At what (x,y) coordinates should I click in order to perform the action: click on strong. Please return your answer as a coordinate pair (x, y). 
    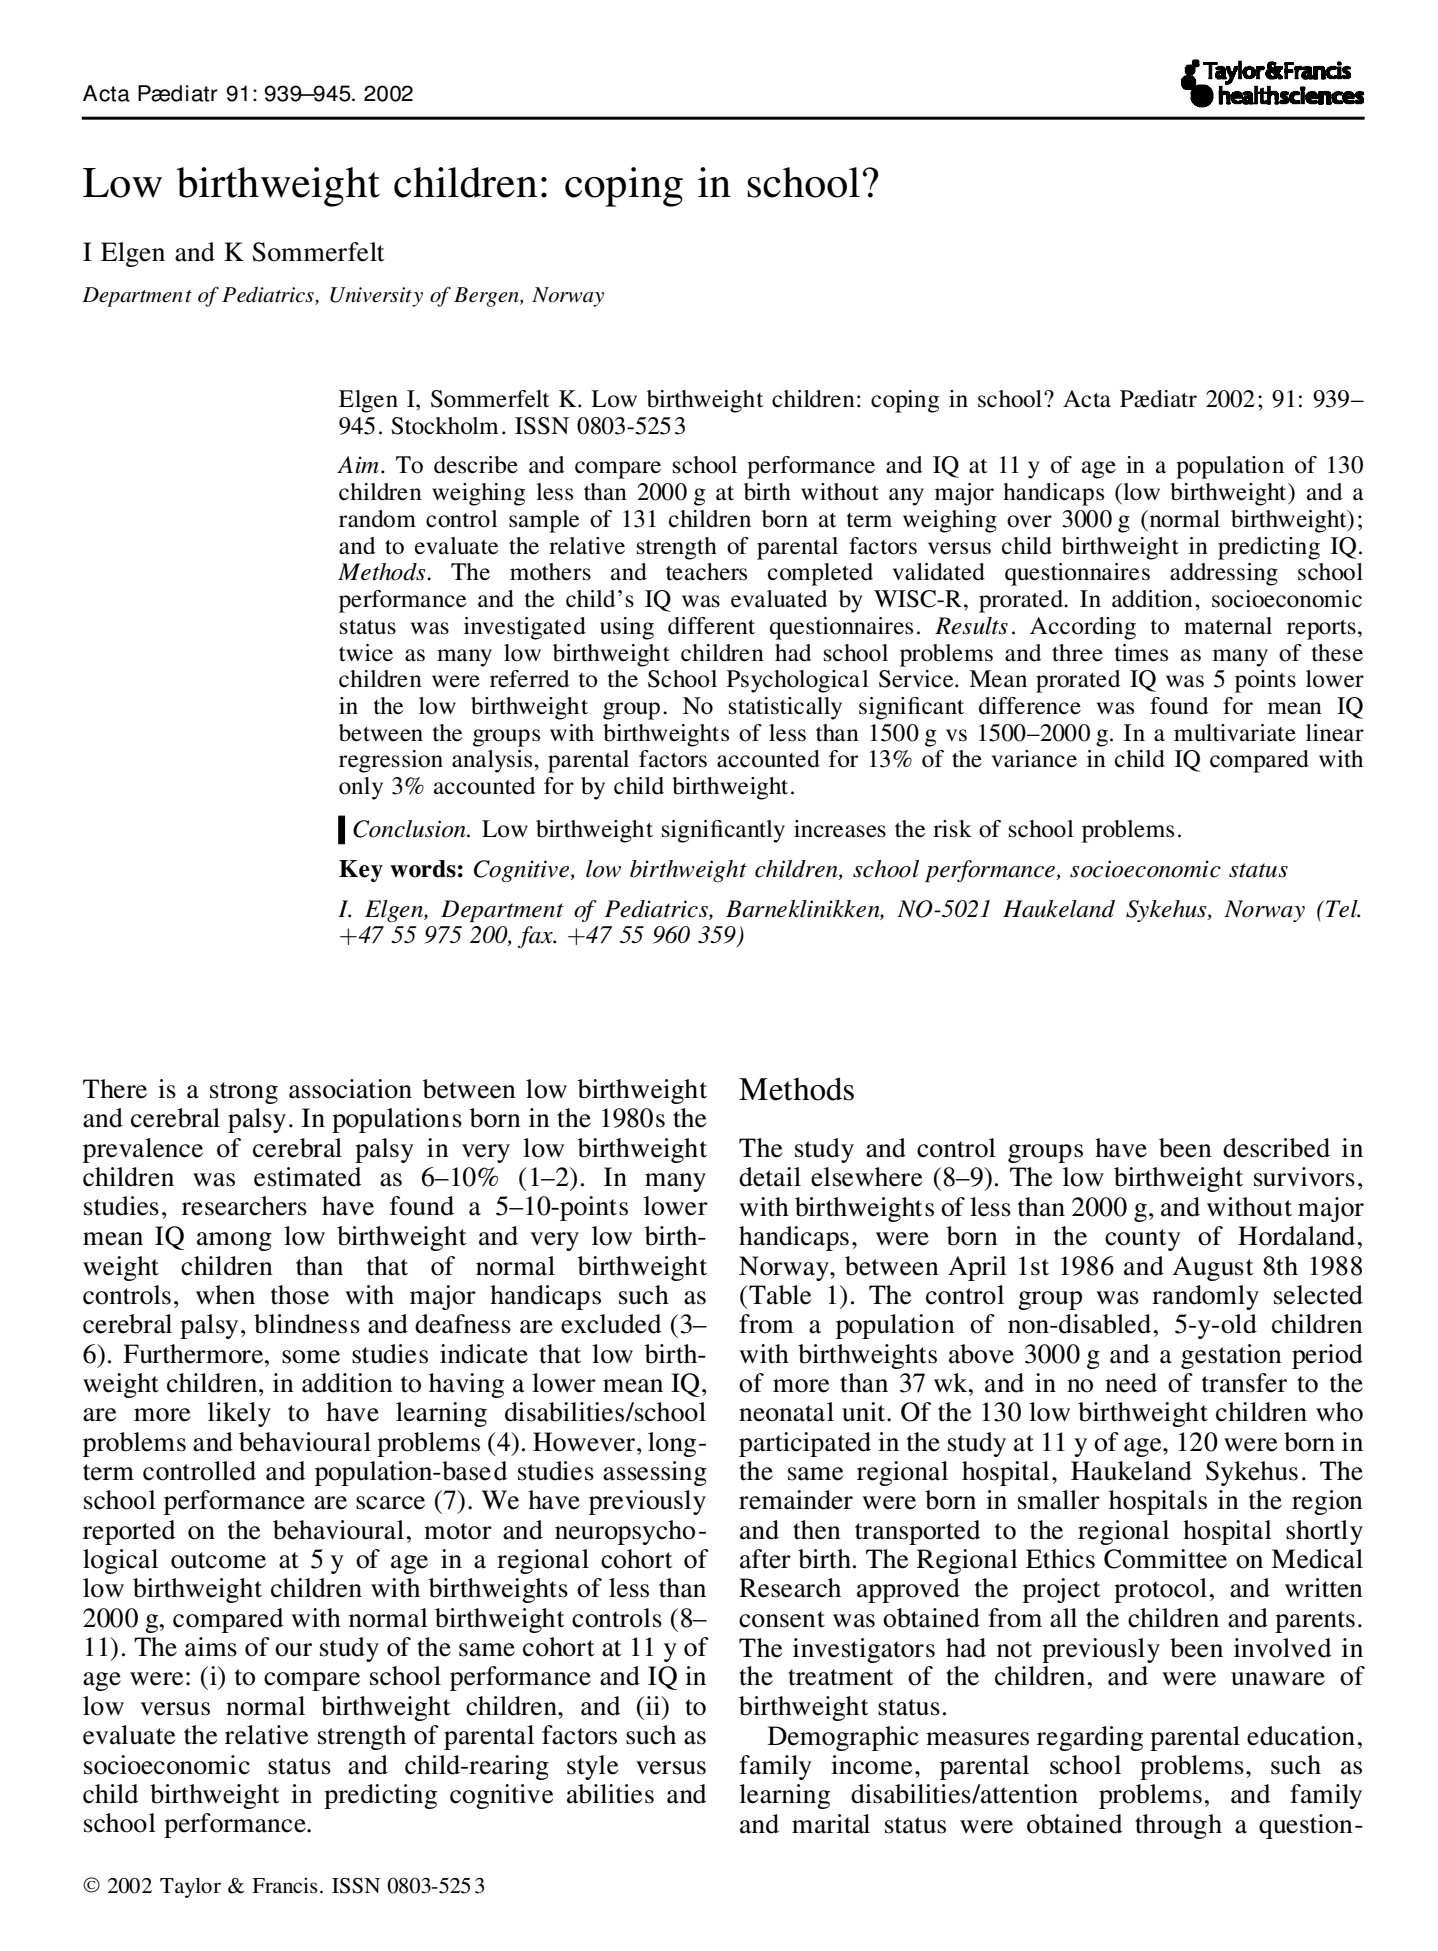
    Looking at the image, I should click on (244, 1093).
